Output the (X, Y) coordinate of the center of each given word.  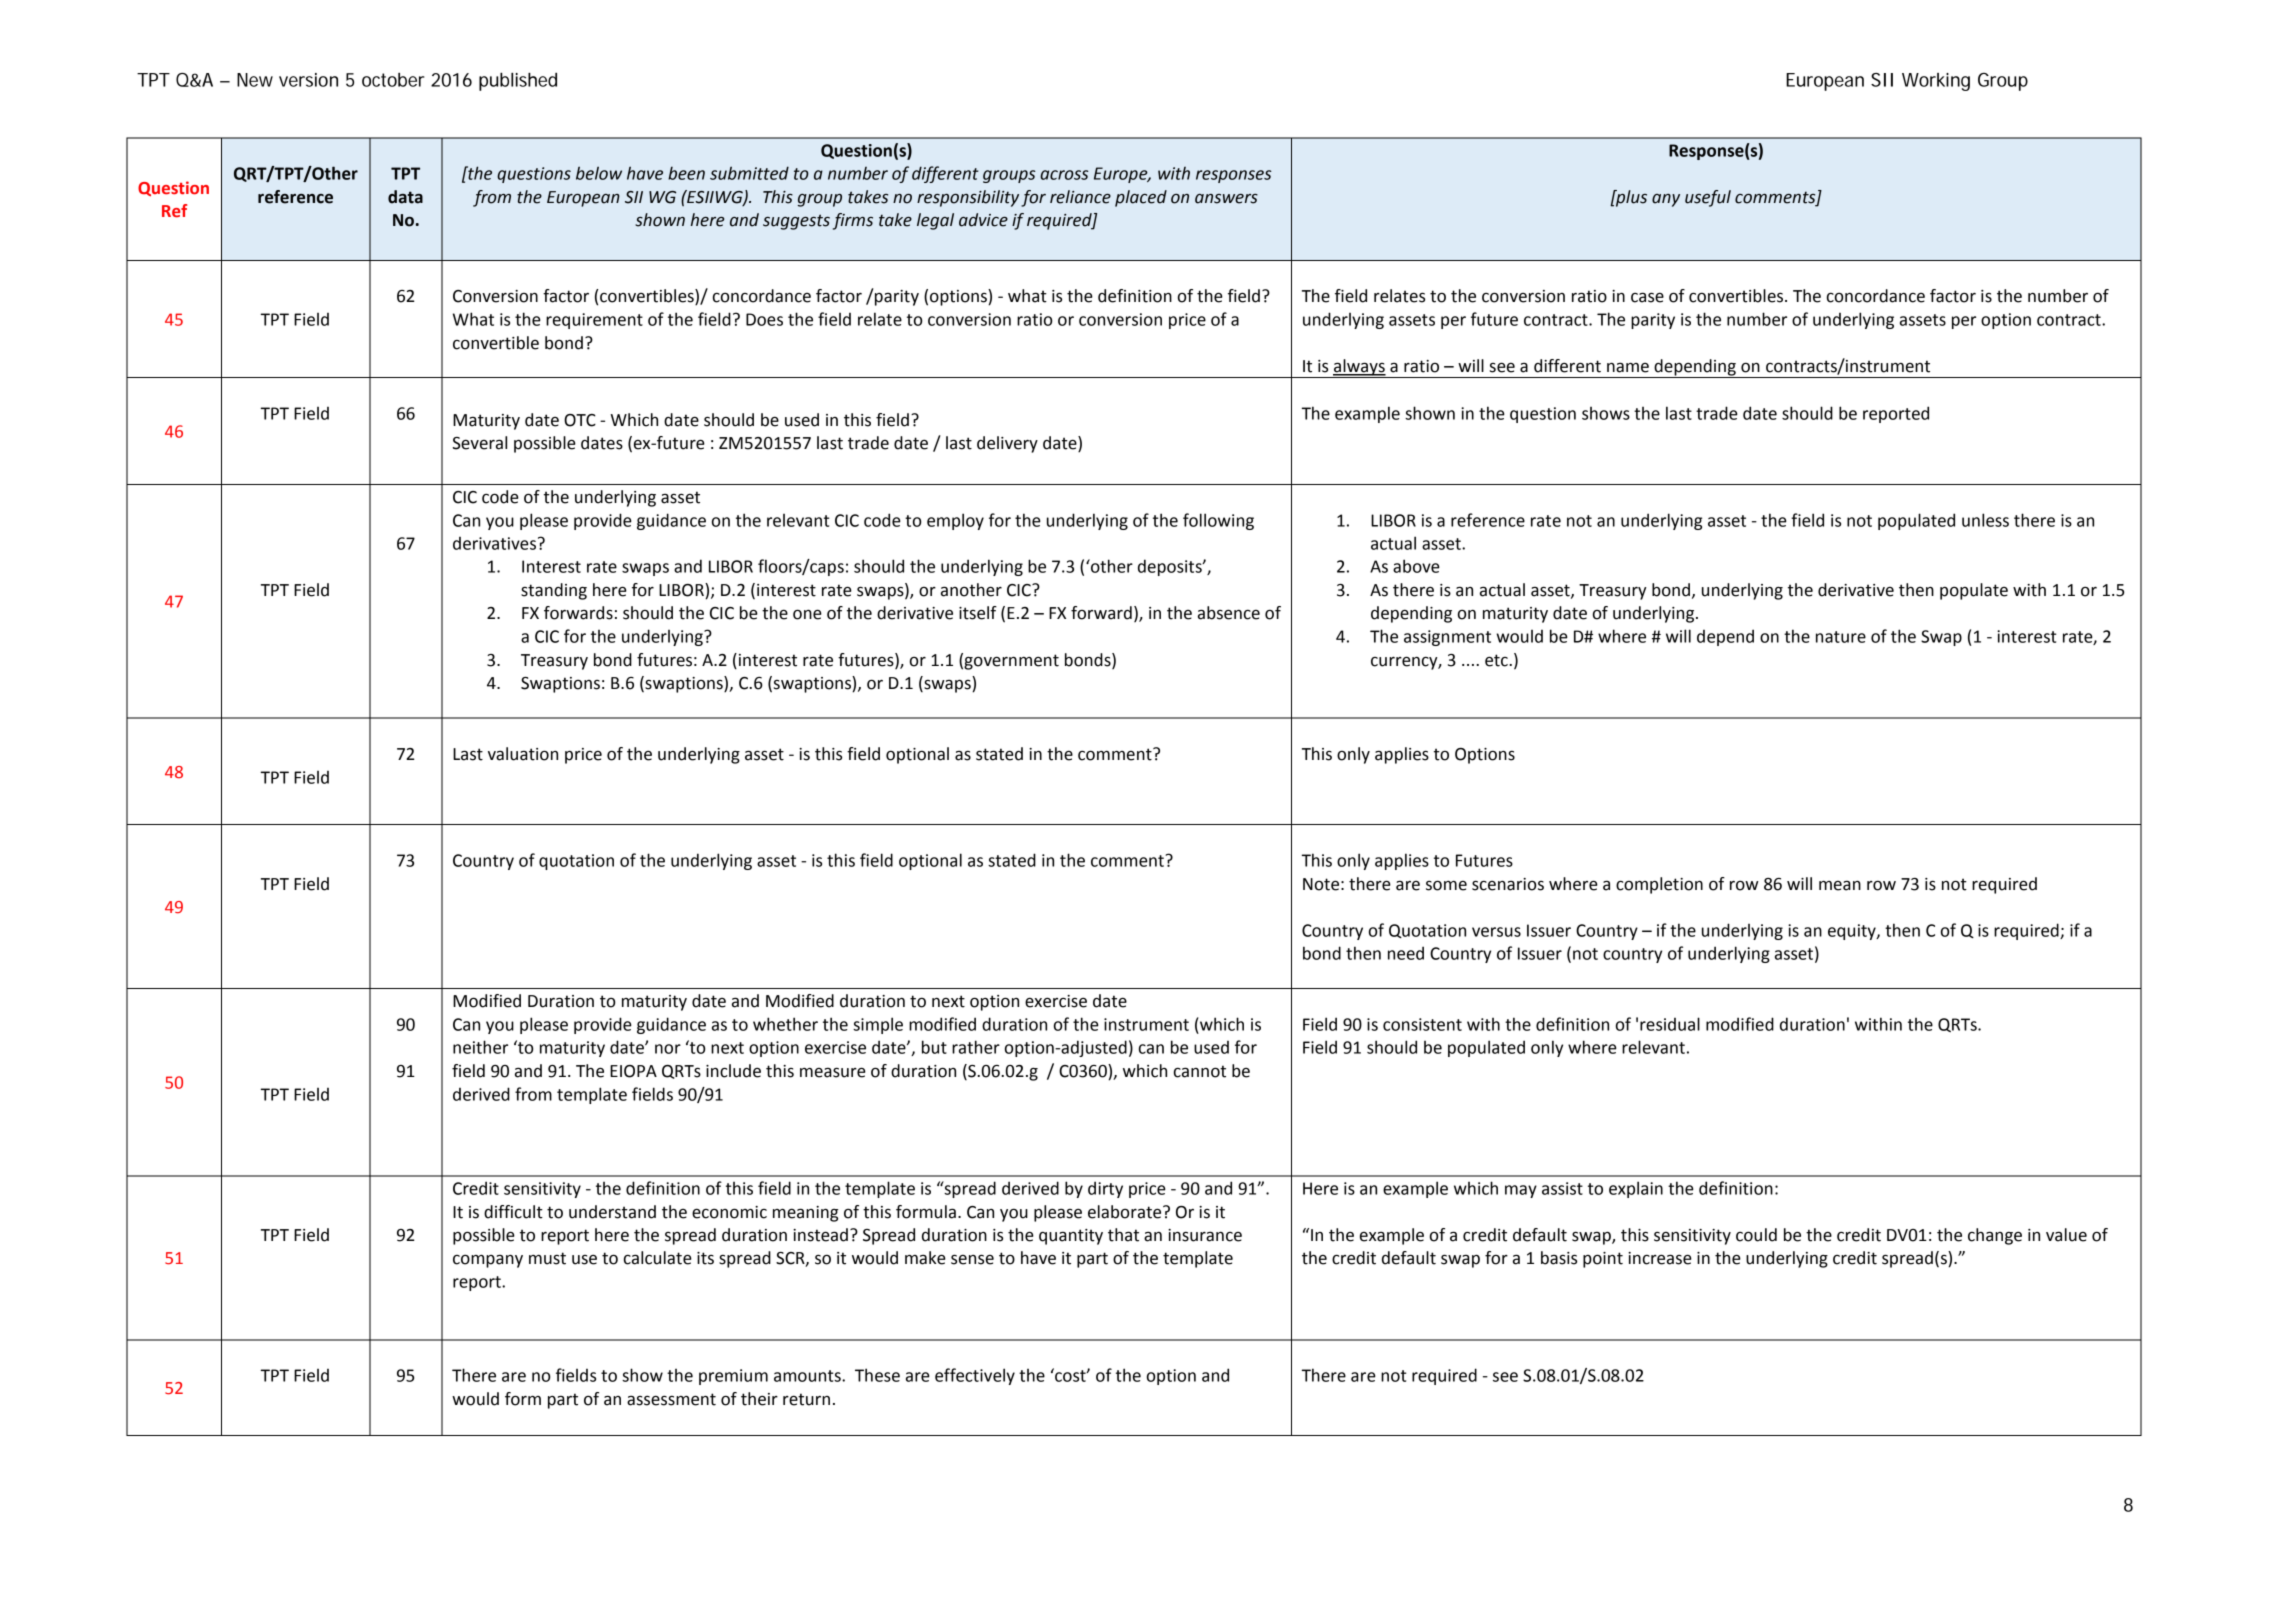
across (1064, 175)
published (518, 81)
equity (1853, 932)
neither (480, 1047)
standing (554, 591)
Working (1936, 82)
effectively (975, 1376)
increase (1660, 1258)
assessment (671, 1399)
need (1406, 953)
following (1218, 521)
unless (1985, 520)
